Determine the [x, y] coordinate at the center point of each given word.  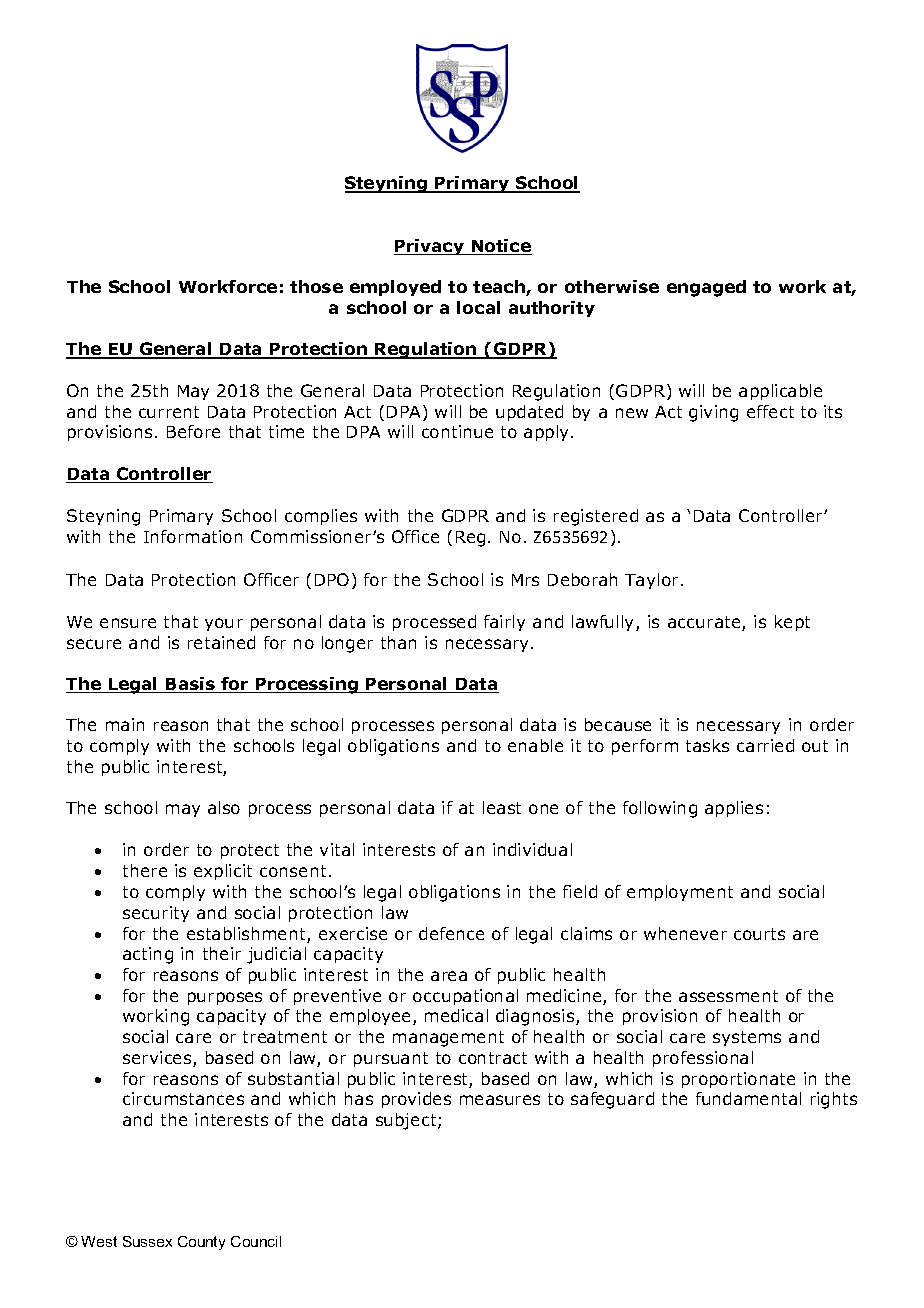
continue [457, 431]
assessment [728, 996]
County [201, 1243]
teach [500, 288]
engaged [706, 288]
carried [765, 745]
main [125, 724]
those [316, 286]
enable [535, 745]
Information [193, 536]
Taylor [653, 581]
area [449, 976]
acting [148, 955]
